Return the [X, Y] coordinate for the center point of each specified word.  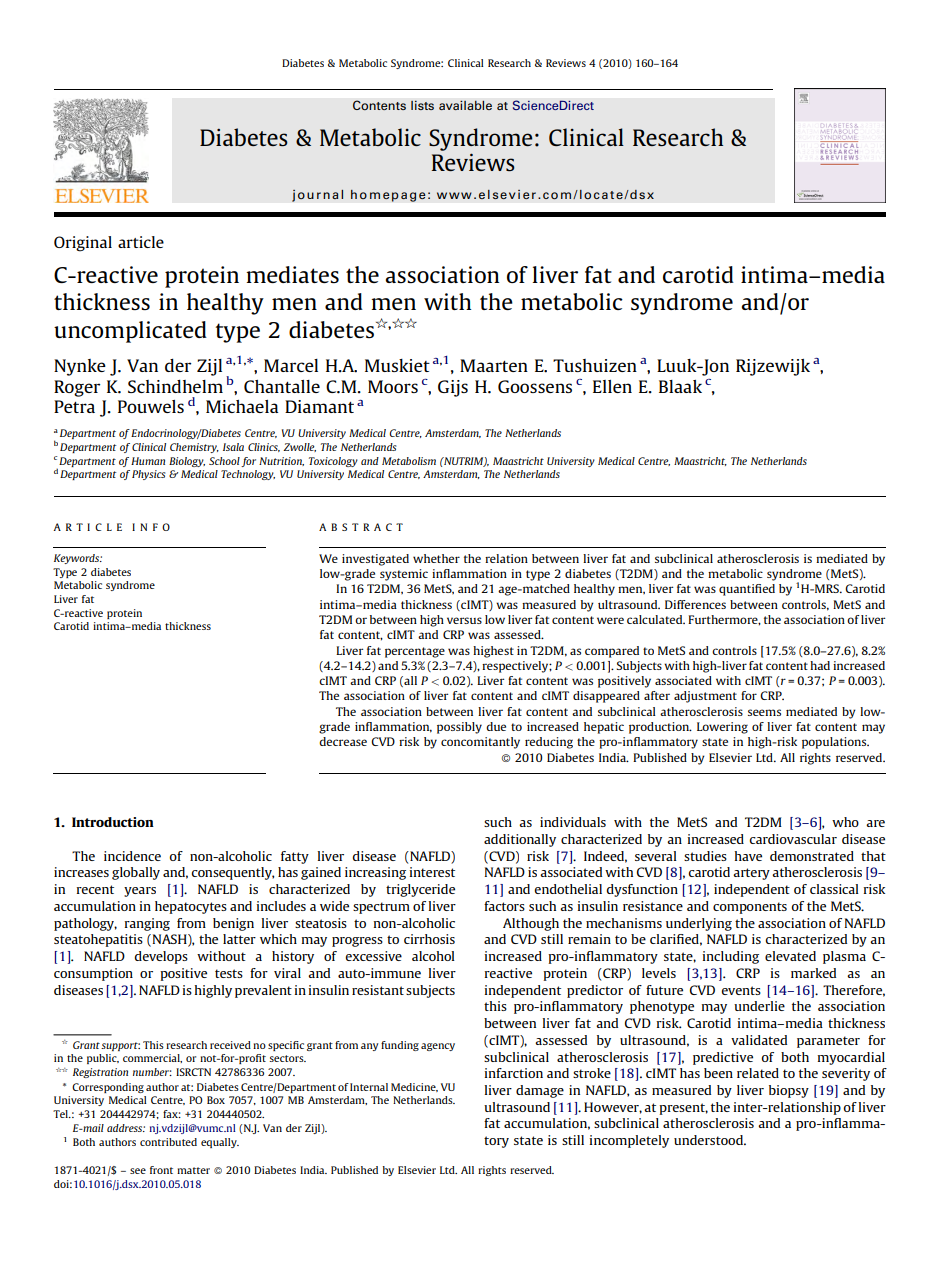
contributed [168, 1142]
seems [764, 712]
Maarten [494, 365]
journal [317, 195]
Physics [148, 475]
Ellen [612, 386]
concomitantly [480, 743]
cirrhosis [429, 939]
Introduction [113, 822]
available [465, 105]
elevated [790, 956]
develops [161, 957]
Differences [695, 604]
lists [422, 105]
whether [436, 558]
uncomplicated [130, 332]
